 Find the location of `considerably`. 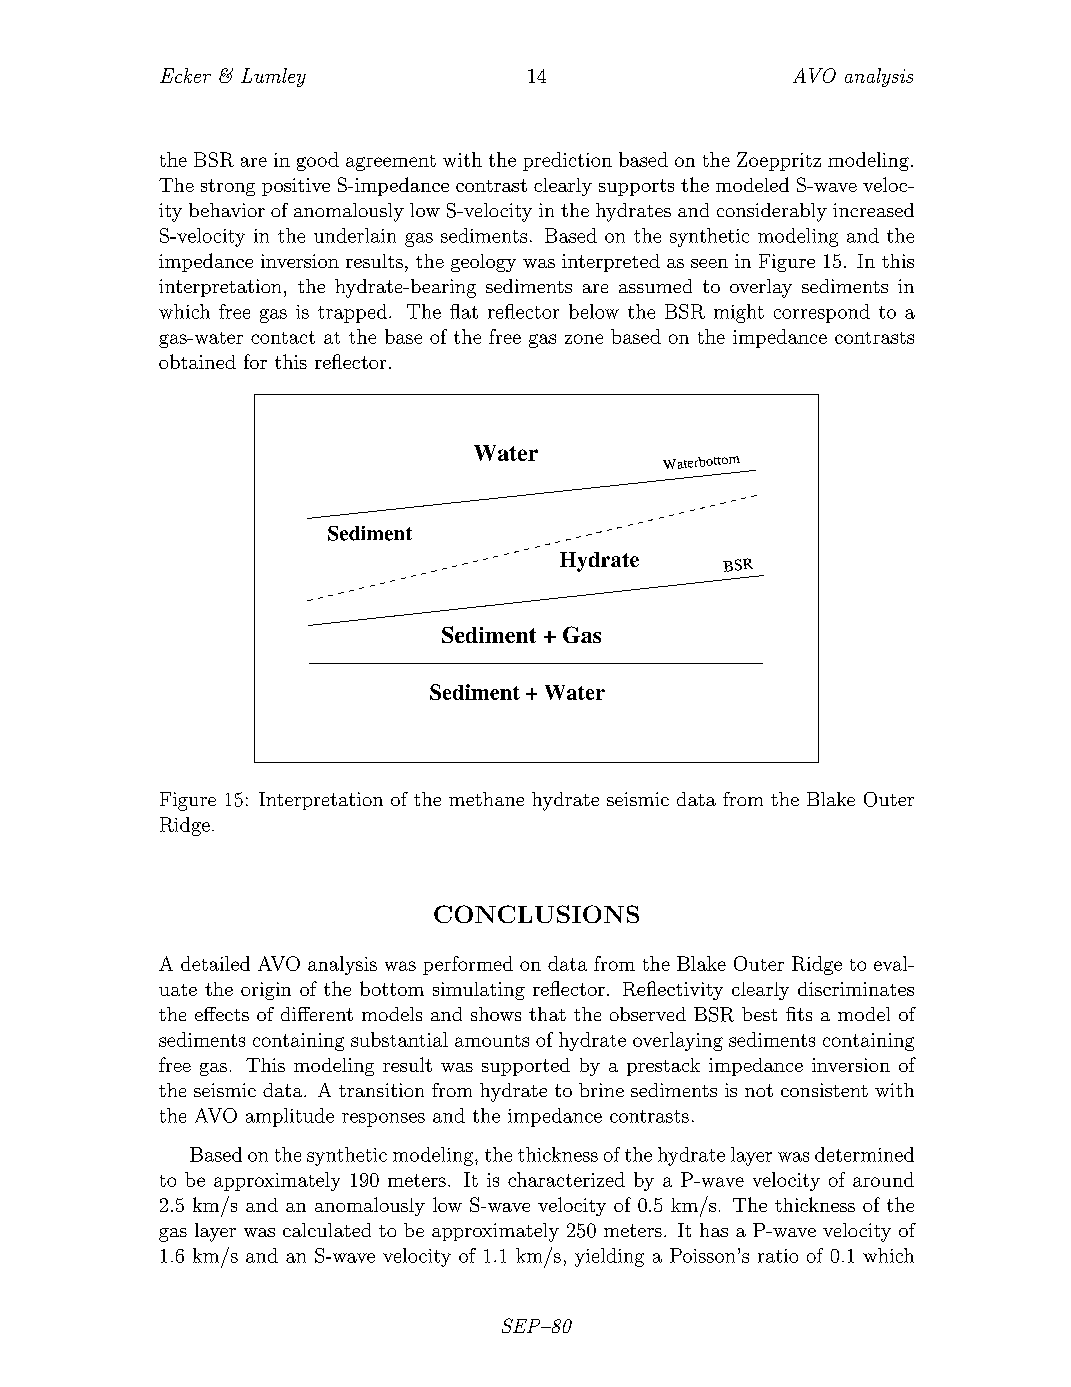

considerably is located at coordinates (772, 212).
